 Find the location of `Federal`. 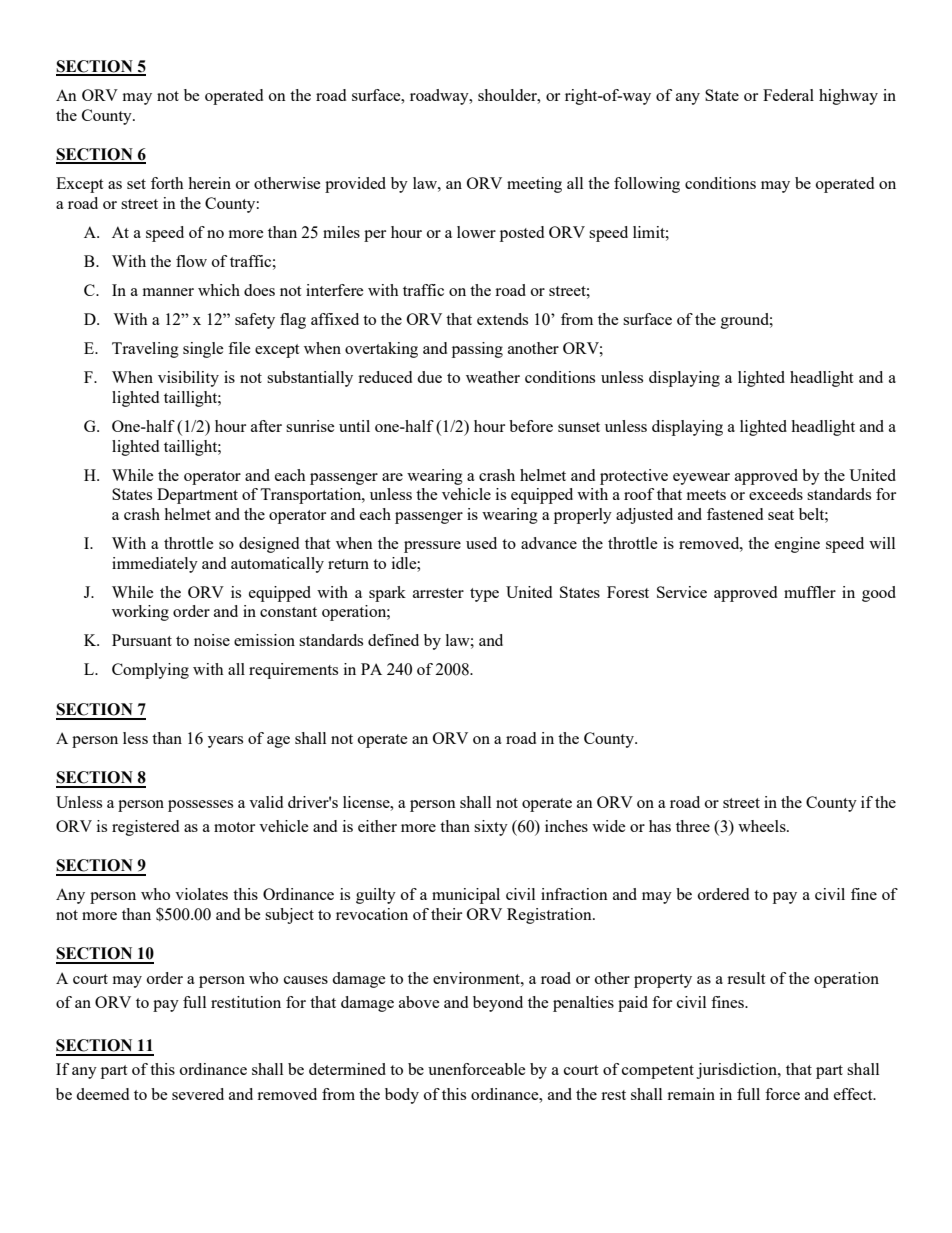

Federal is located at coordinates (788, 95).
